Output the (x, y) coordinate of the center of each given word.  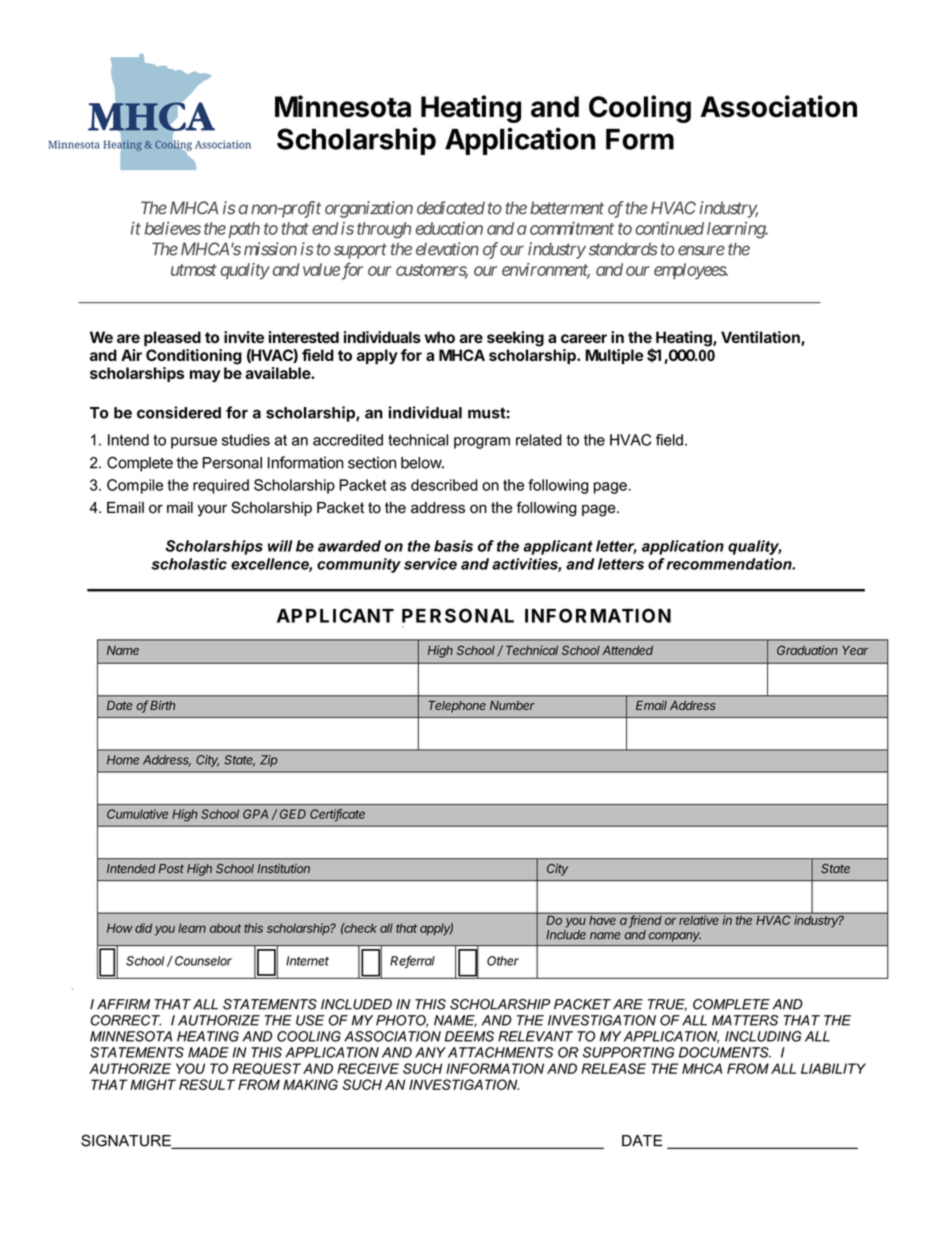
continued (669, 228)
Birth (162, 705)
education (449, 228)
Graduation (807, 650)
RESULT (207, 1084)
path (242, 230)
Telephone (457, 707)
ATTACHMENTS (500, 1052)
